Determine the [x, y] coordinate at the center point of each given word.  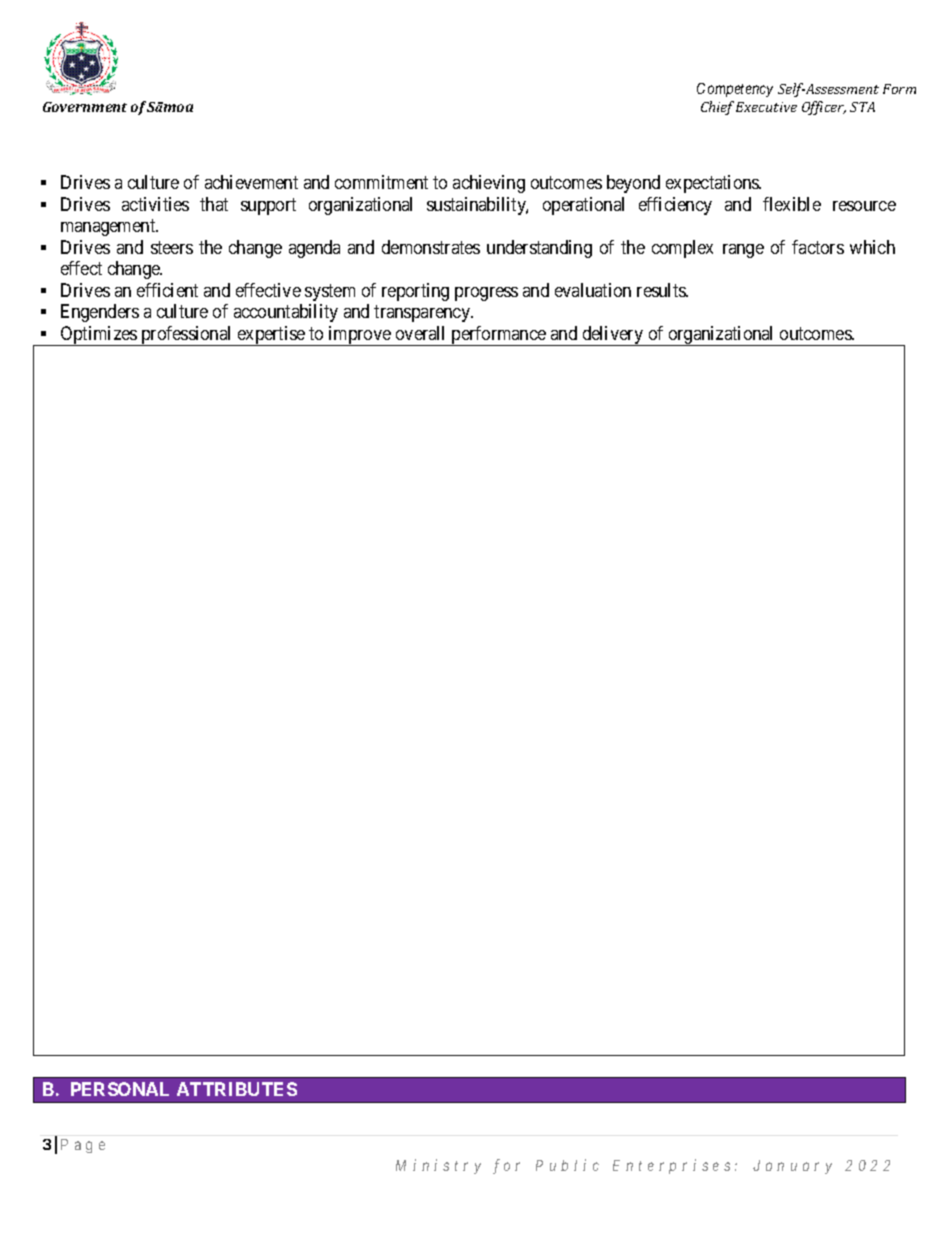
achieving [489, 184]
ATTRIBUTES [237, 1089]
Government [85, 107]
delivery [613, 336]
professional [187, 336]
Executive [766, 107]
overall [420, 333]
